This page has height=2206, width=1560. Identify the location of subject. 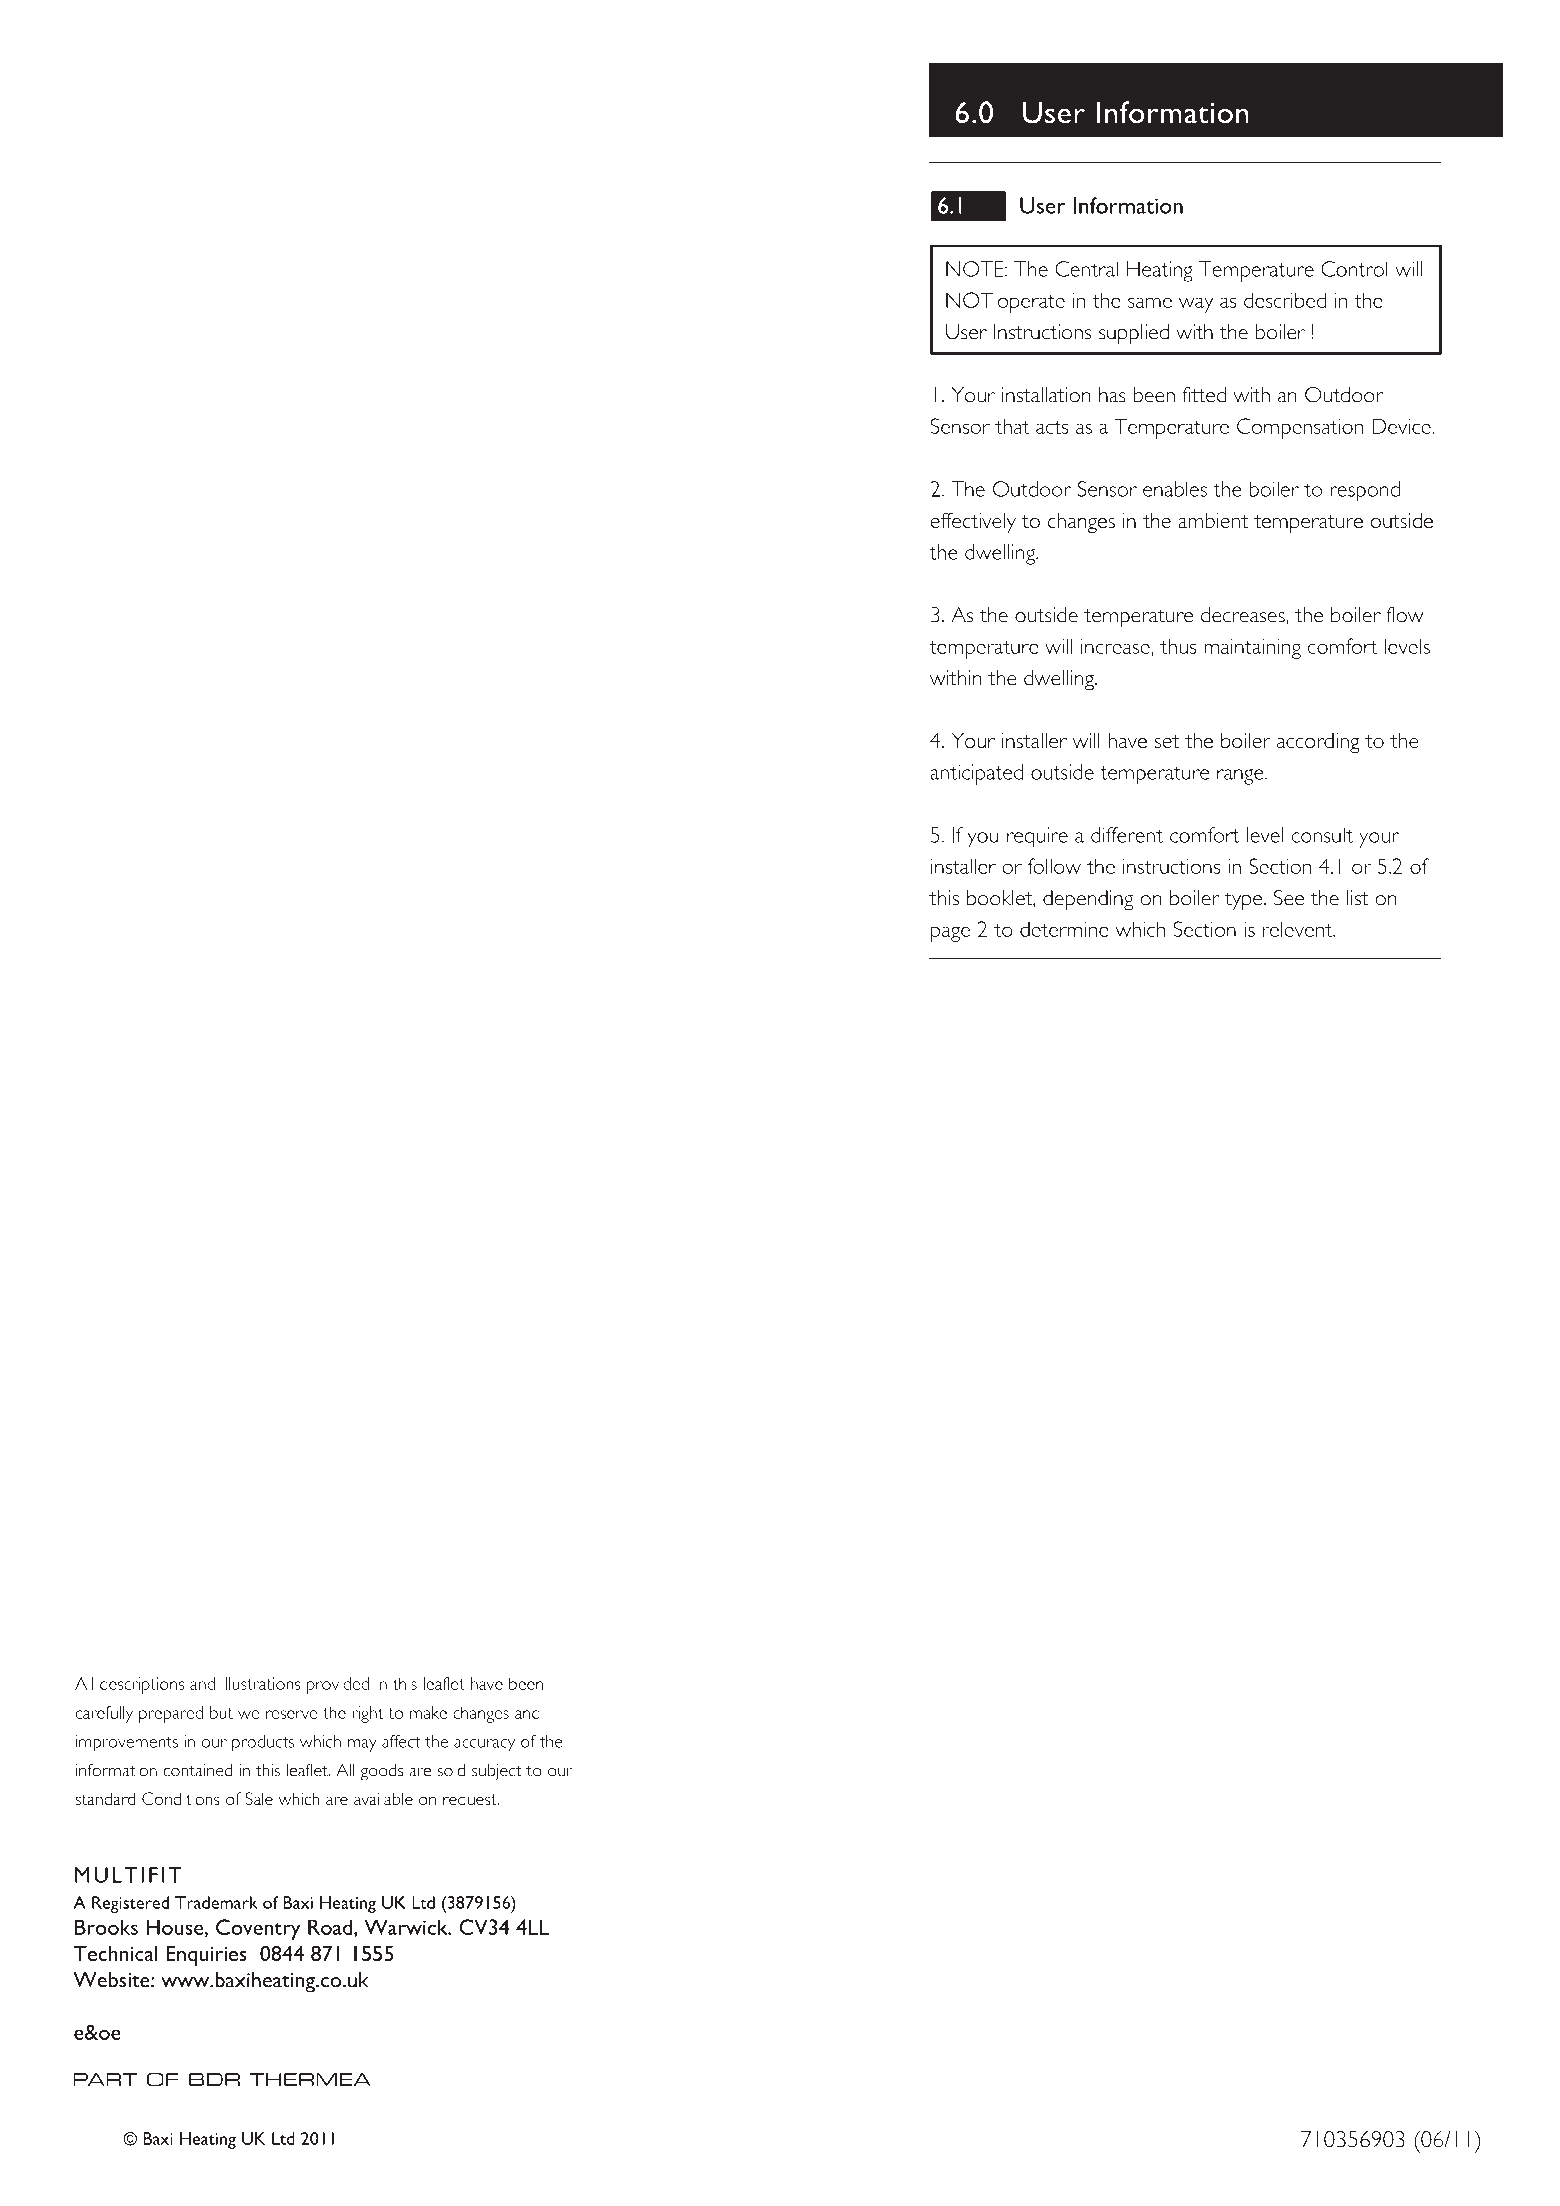
(497, 1772).
